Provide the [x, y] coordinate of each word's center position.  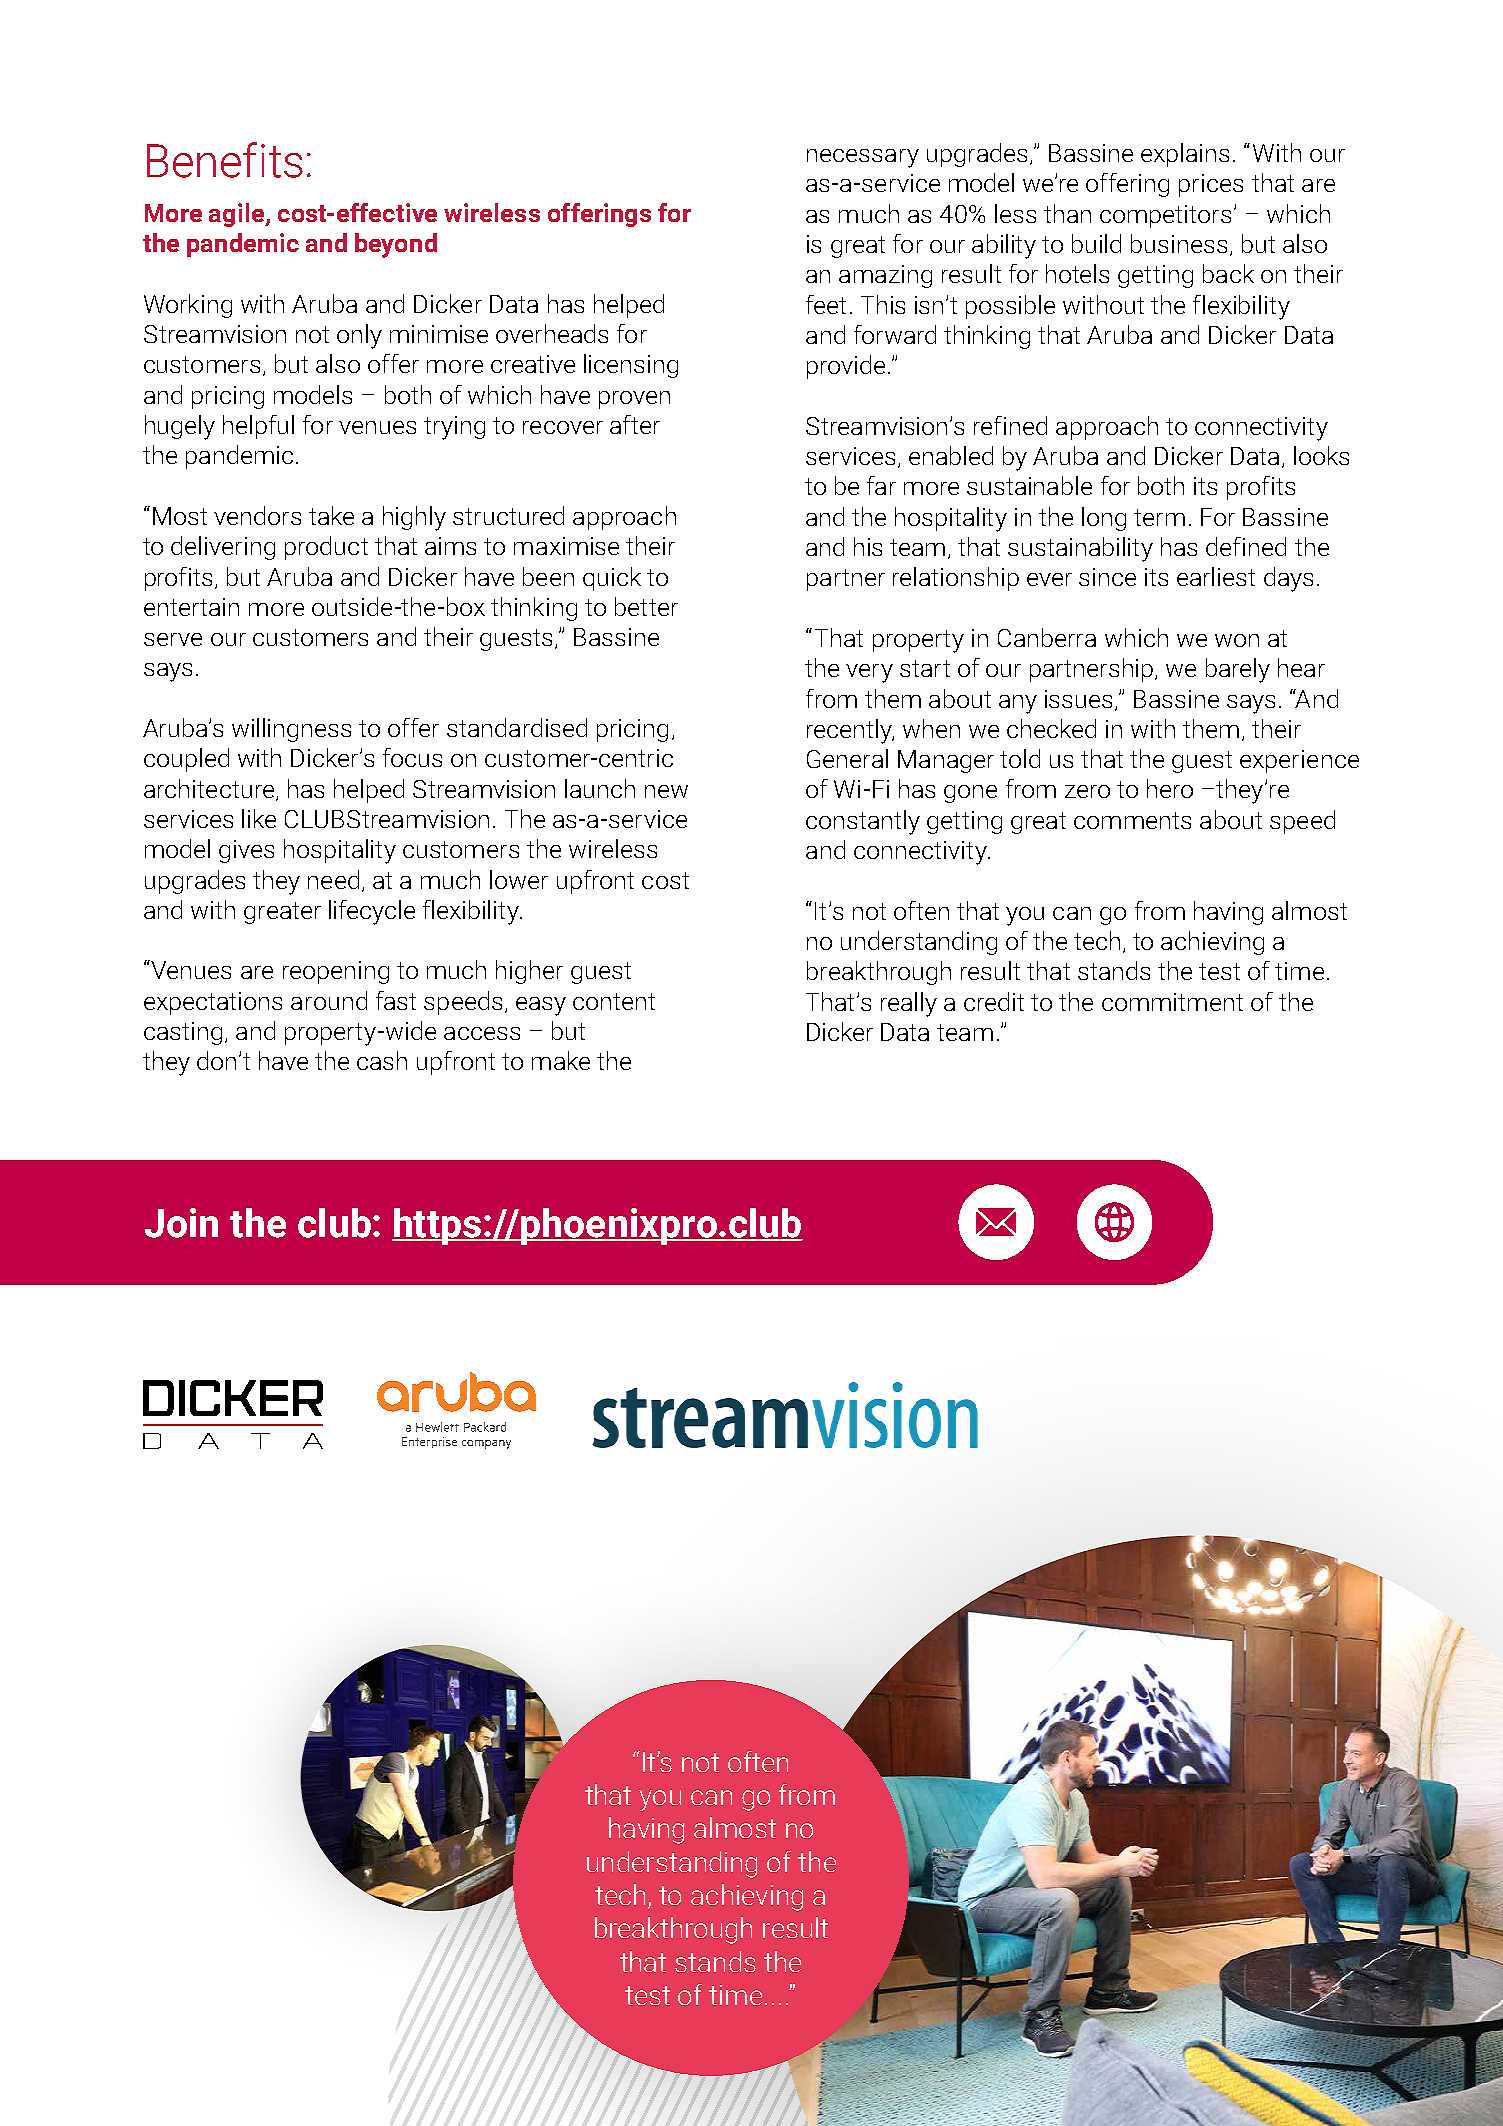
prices [1211, 185]
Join [181, 1223]
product [326, 548]
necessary [863, 158]
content [614, 1001]
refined [1010, 425]
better [646, 606]
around [329, 1000]
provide [846, 367]
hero [1170, 788]
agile [238, 215]
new [666, 791]
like [259, 818]
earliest [1216, 576]
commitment [1172, 1002]
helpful [258, 427]
